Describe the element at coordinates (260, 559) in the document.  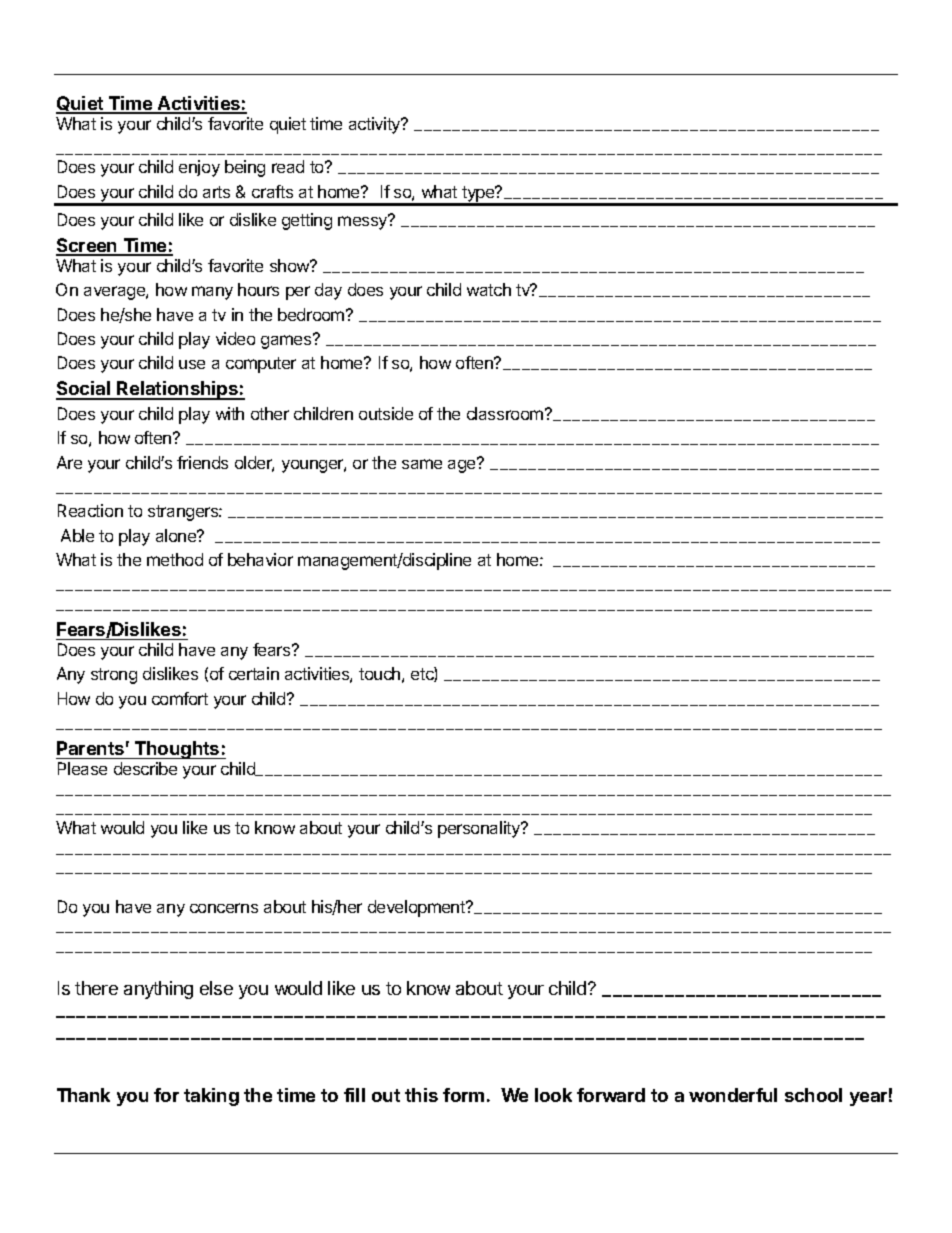
I see `behavior` at that location.
